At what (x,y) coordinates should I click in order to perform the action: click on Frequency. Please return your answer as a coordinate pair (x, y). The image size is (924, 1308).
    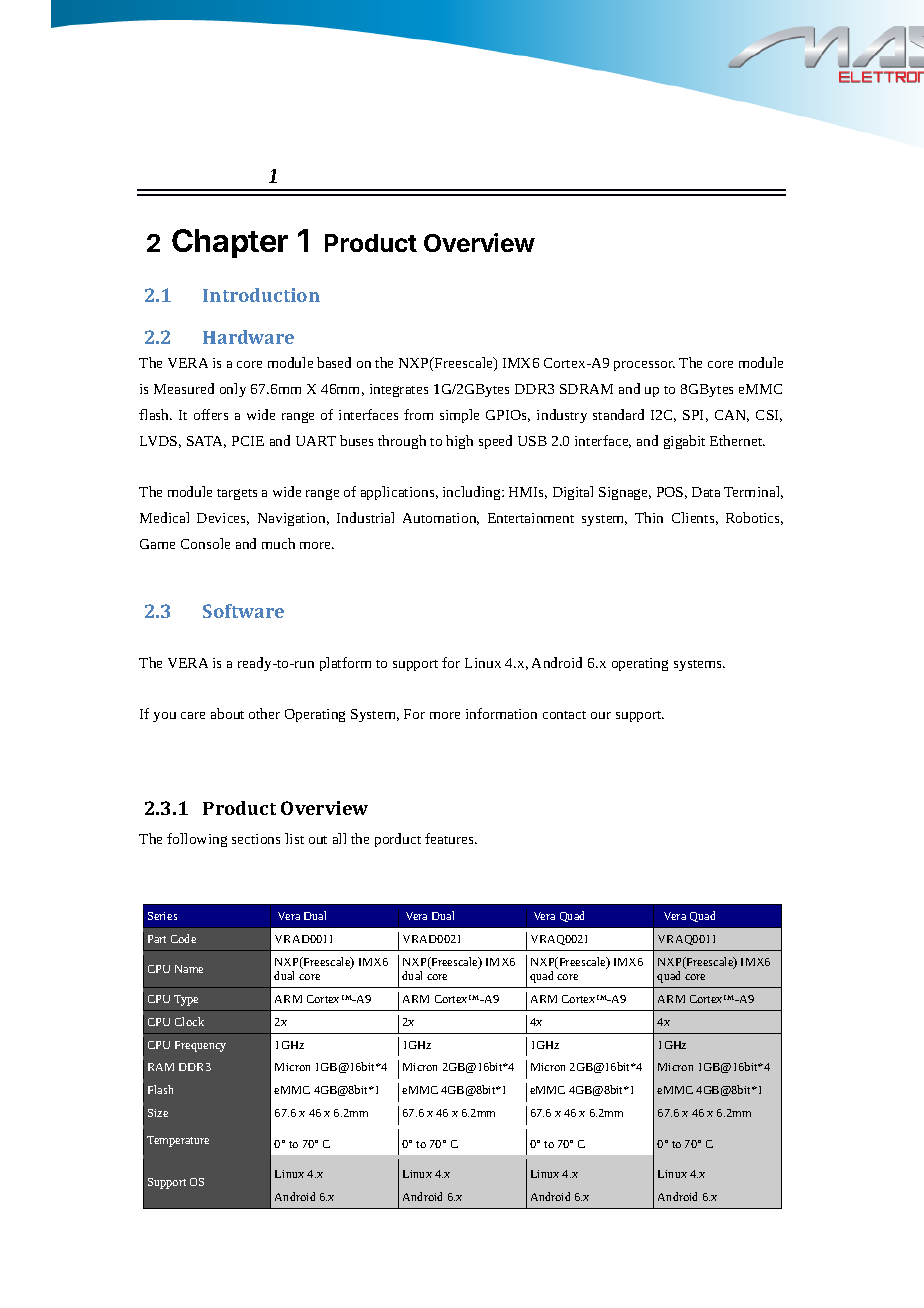
    Looking at the image, I should click on (200, 1046).
